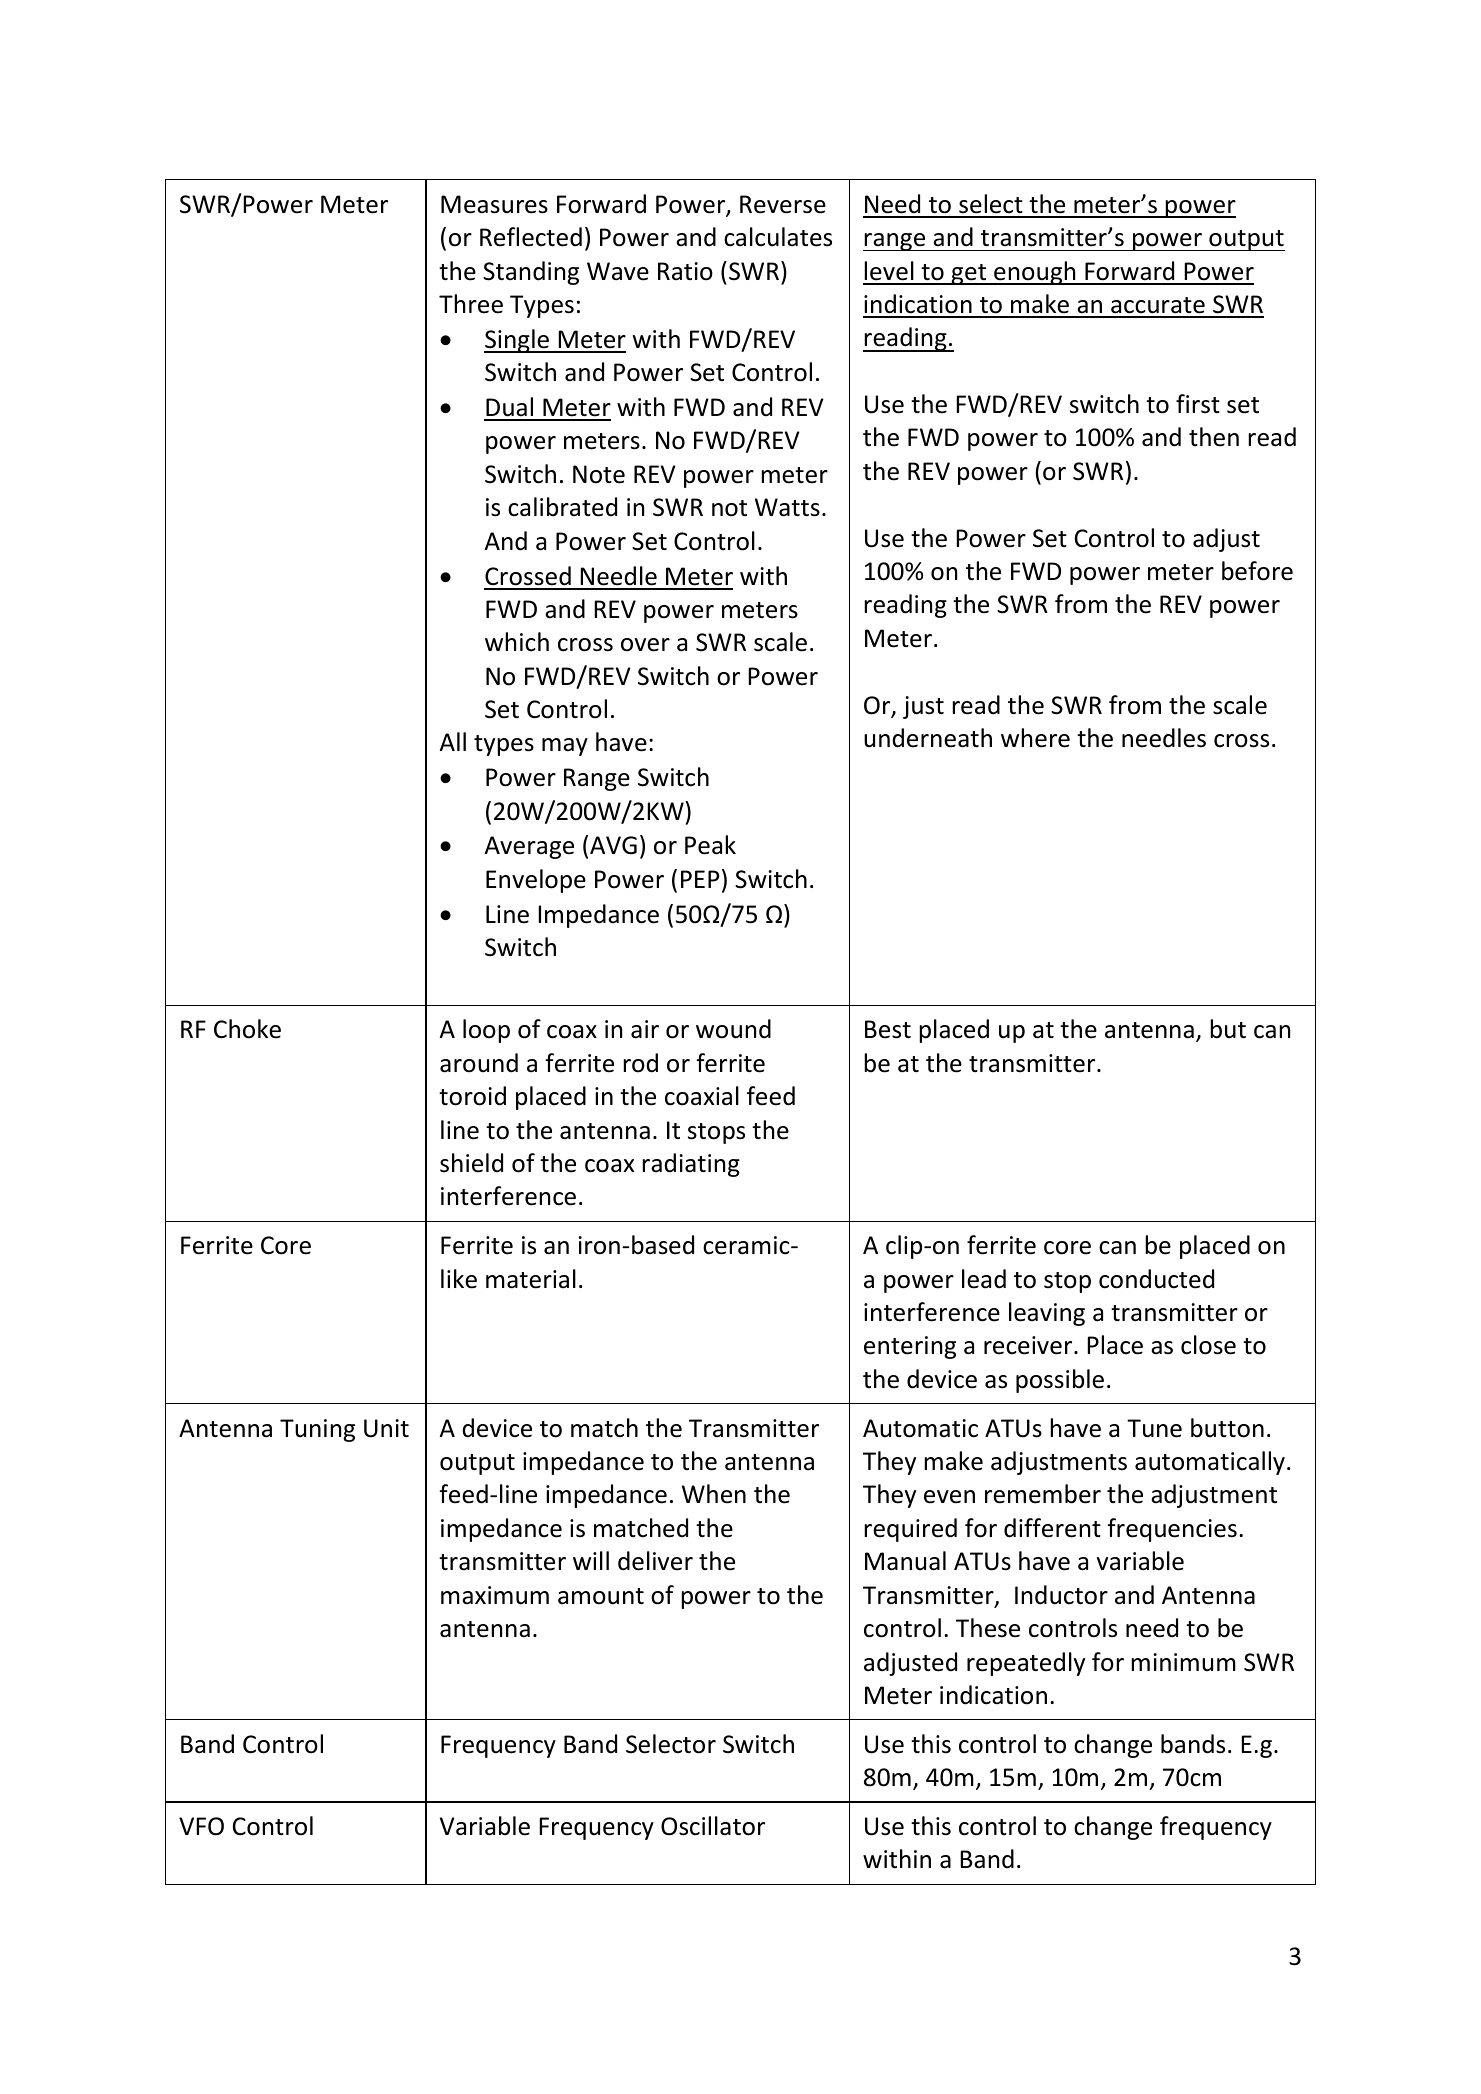 The image size is (1481, 2094). I want to click on wound, so click(733, 1029).
